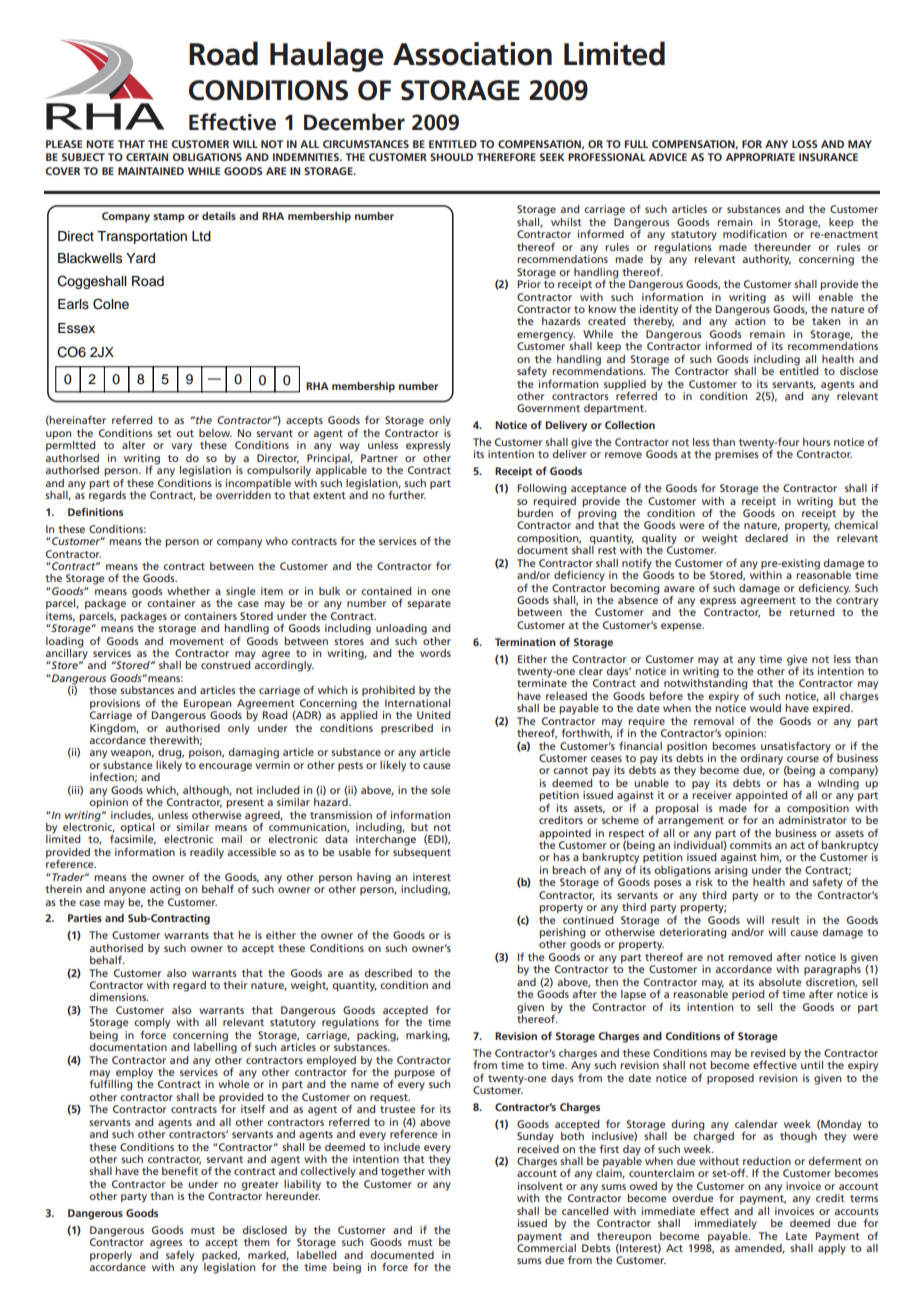  What do you see at coordinates (765, 708) in the page?
I see `would` at bounding box center [765, 708].
